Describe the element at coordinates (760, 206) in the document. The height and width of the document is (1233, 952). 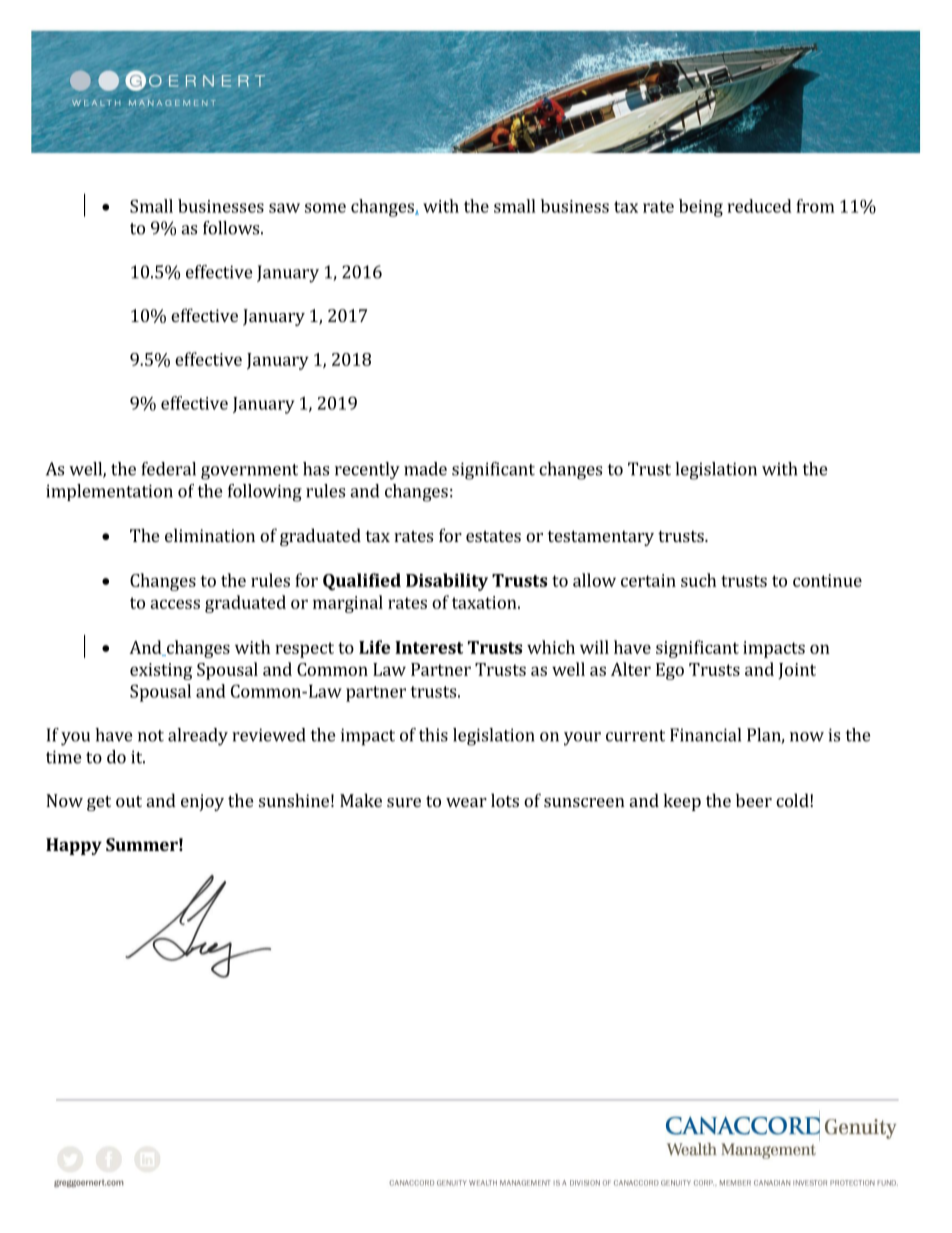
I see `reduced` at that location.
